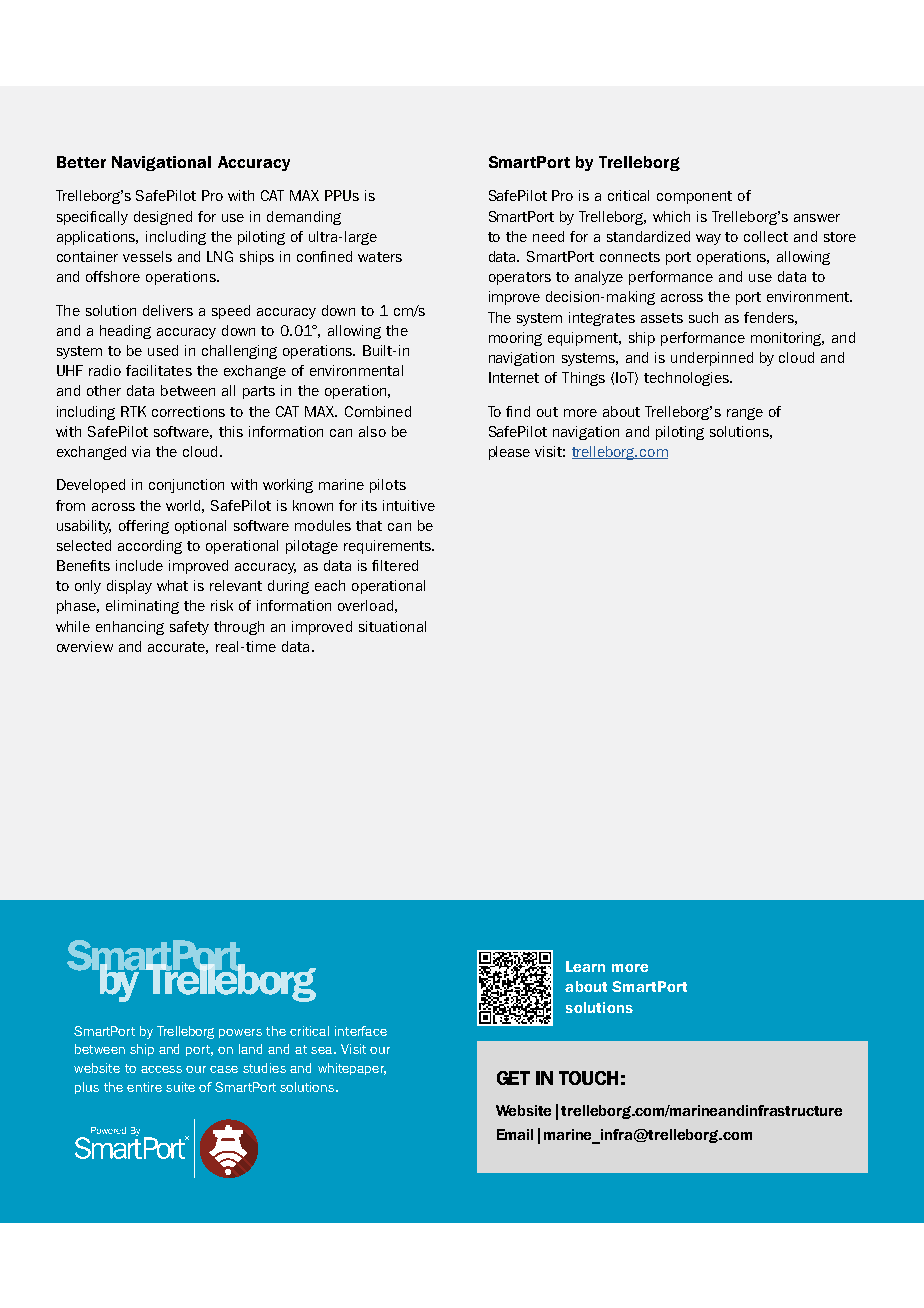 The width and height of the document is (924, 1308). I want to click on need, so click(548, 236).
